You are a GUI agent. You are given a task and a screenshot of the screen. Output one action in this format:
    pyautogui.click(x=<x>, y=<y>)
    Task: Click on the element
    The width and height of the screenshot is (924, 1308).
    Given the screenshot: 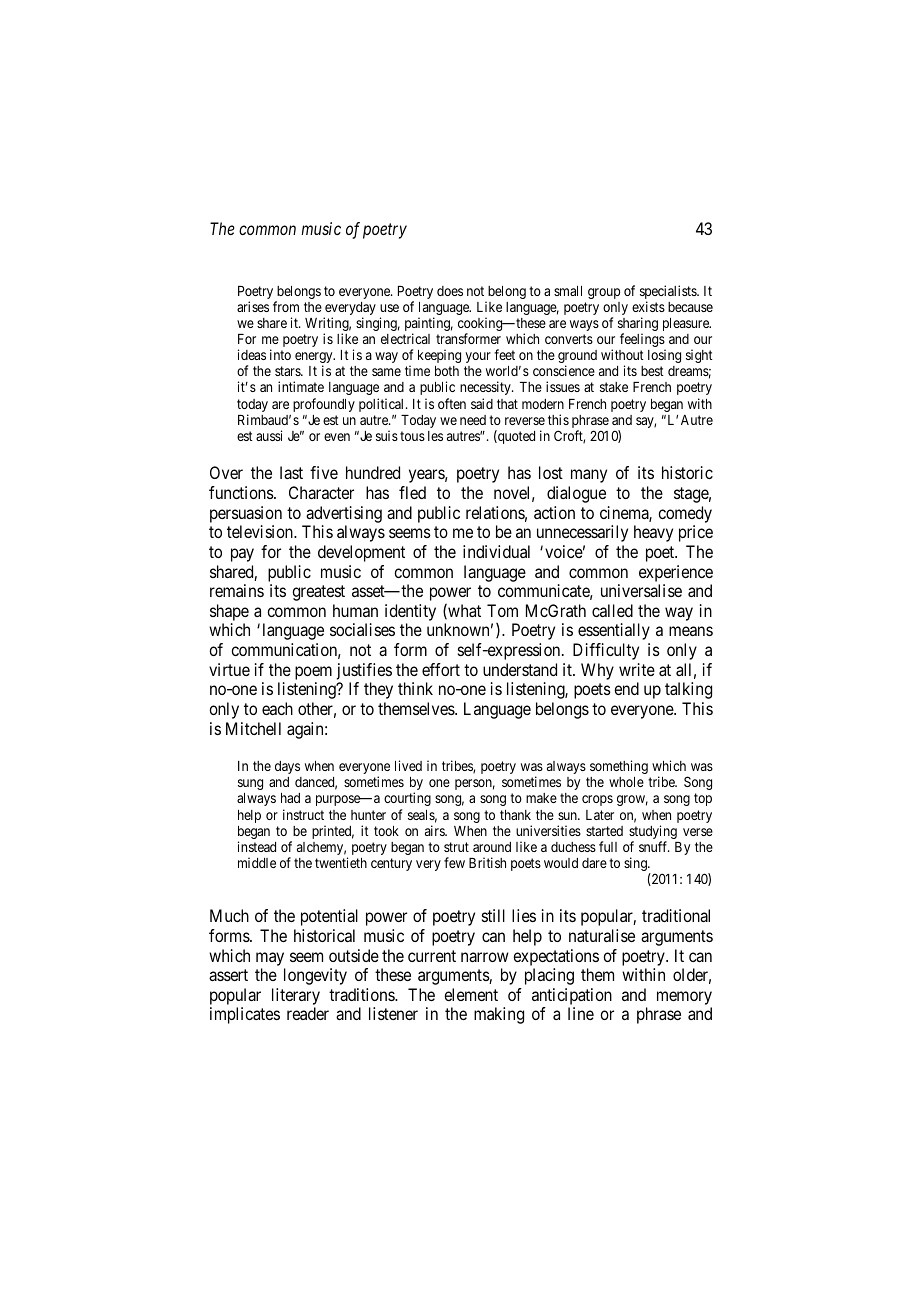 What is the action you would take?
    pyautogui.click(x=471, y=994)
